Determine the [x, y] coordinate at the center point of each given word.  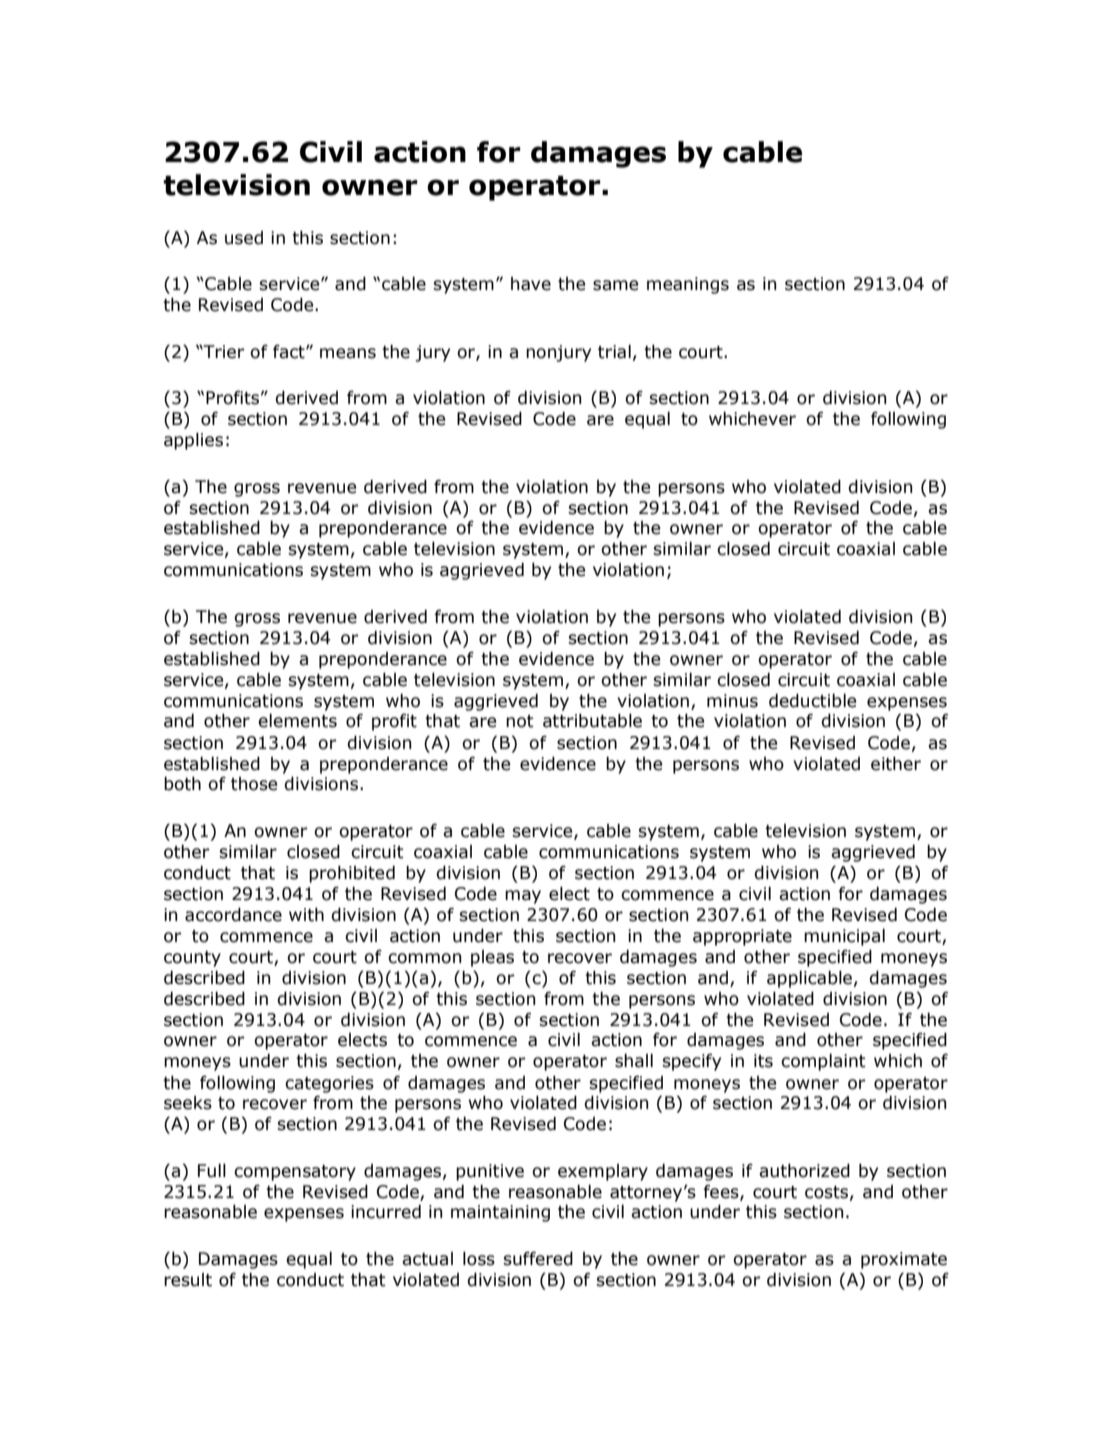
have [531, 284]
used [244, 238]
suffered [538, 1259]
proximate [904, 1260]
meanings [688, 285]
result [188, 1280]
